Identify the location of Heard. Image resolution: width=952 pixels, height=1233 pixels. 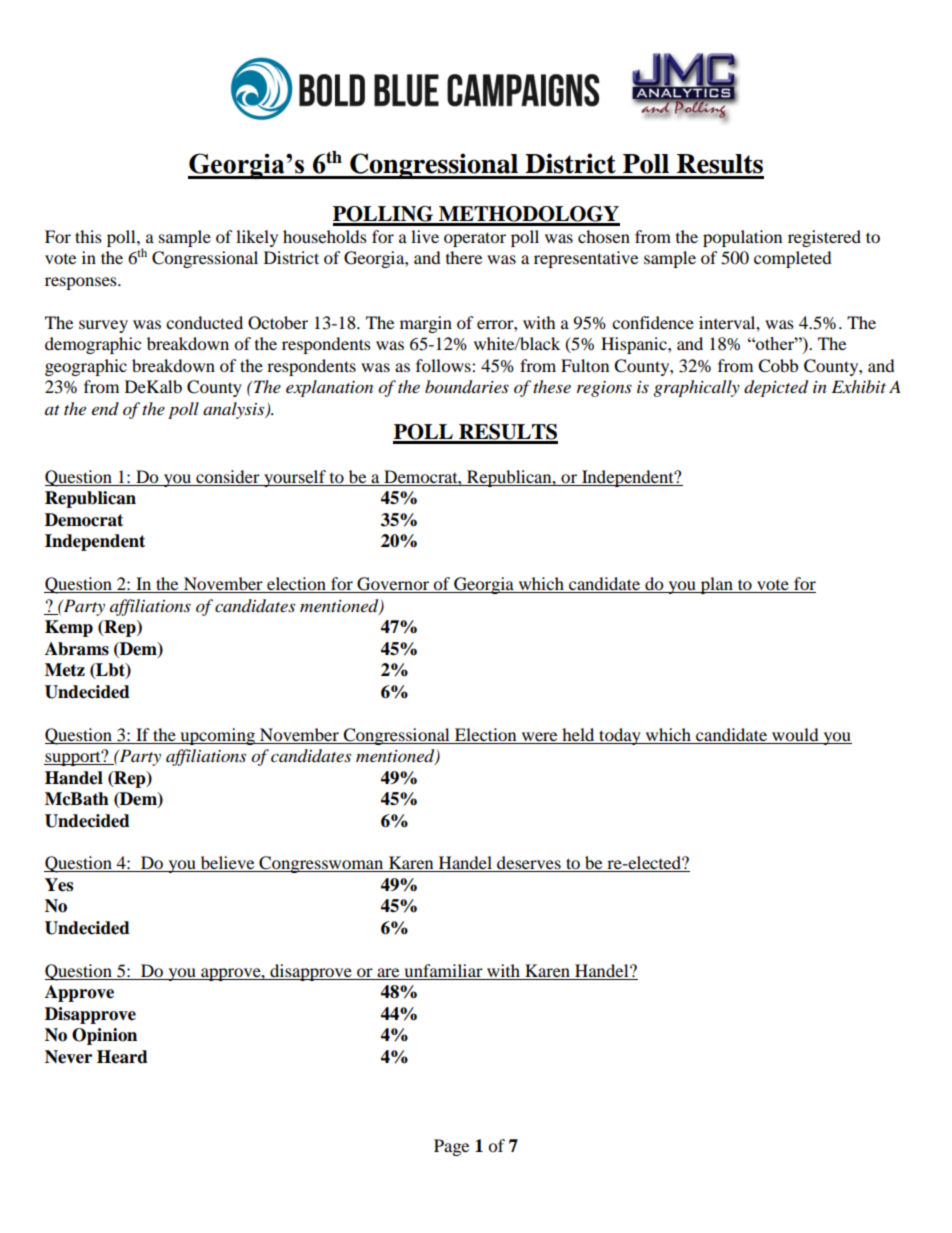
(122, 1057).
